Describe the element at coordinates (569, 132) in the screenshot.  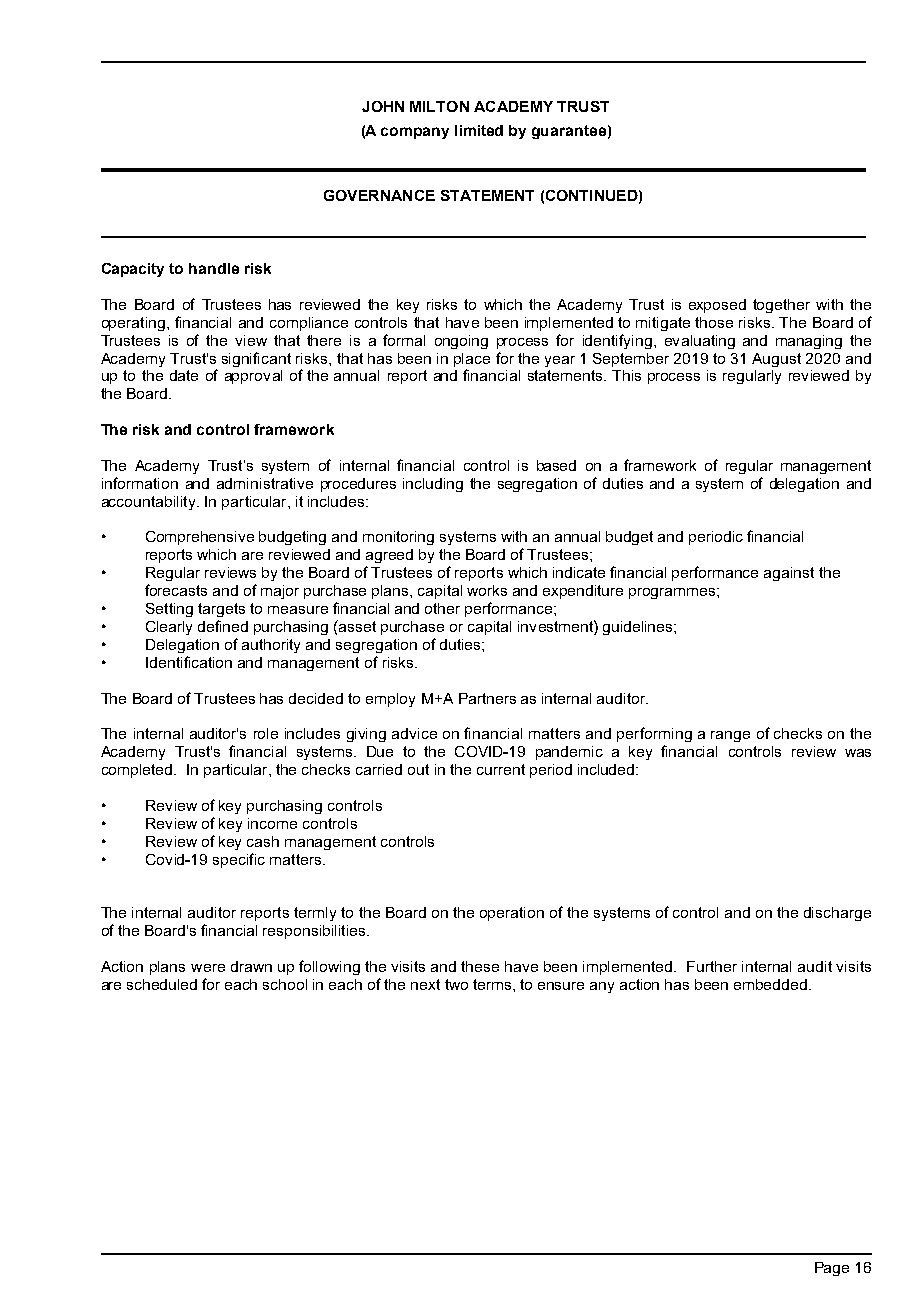
I see `guarantee` at that location.
